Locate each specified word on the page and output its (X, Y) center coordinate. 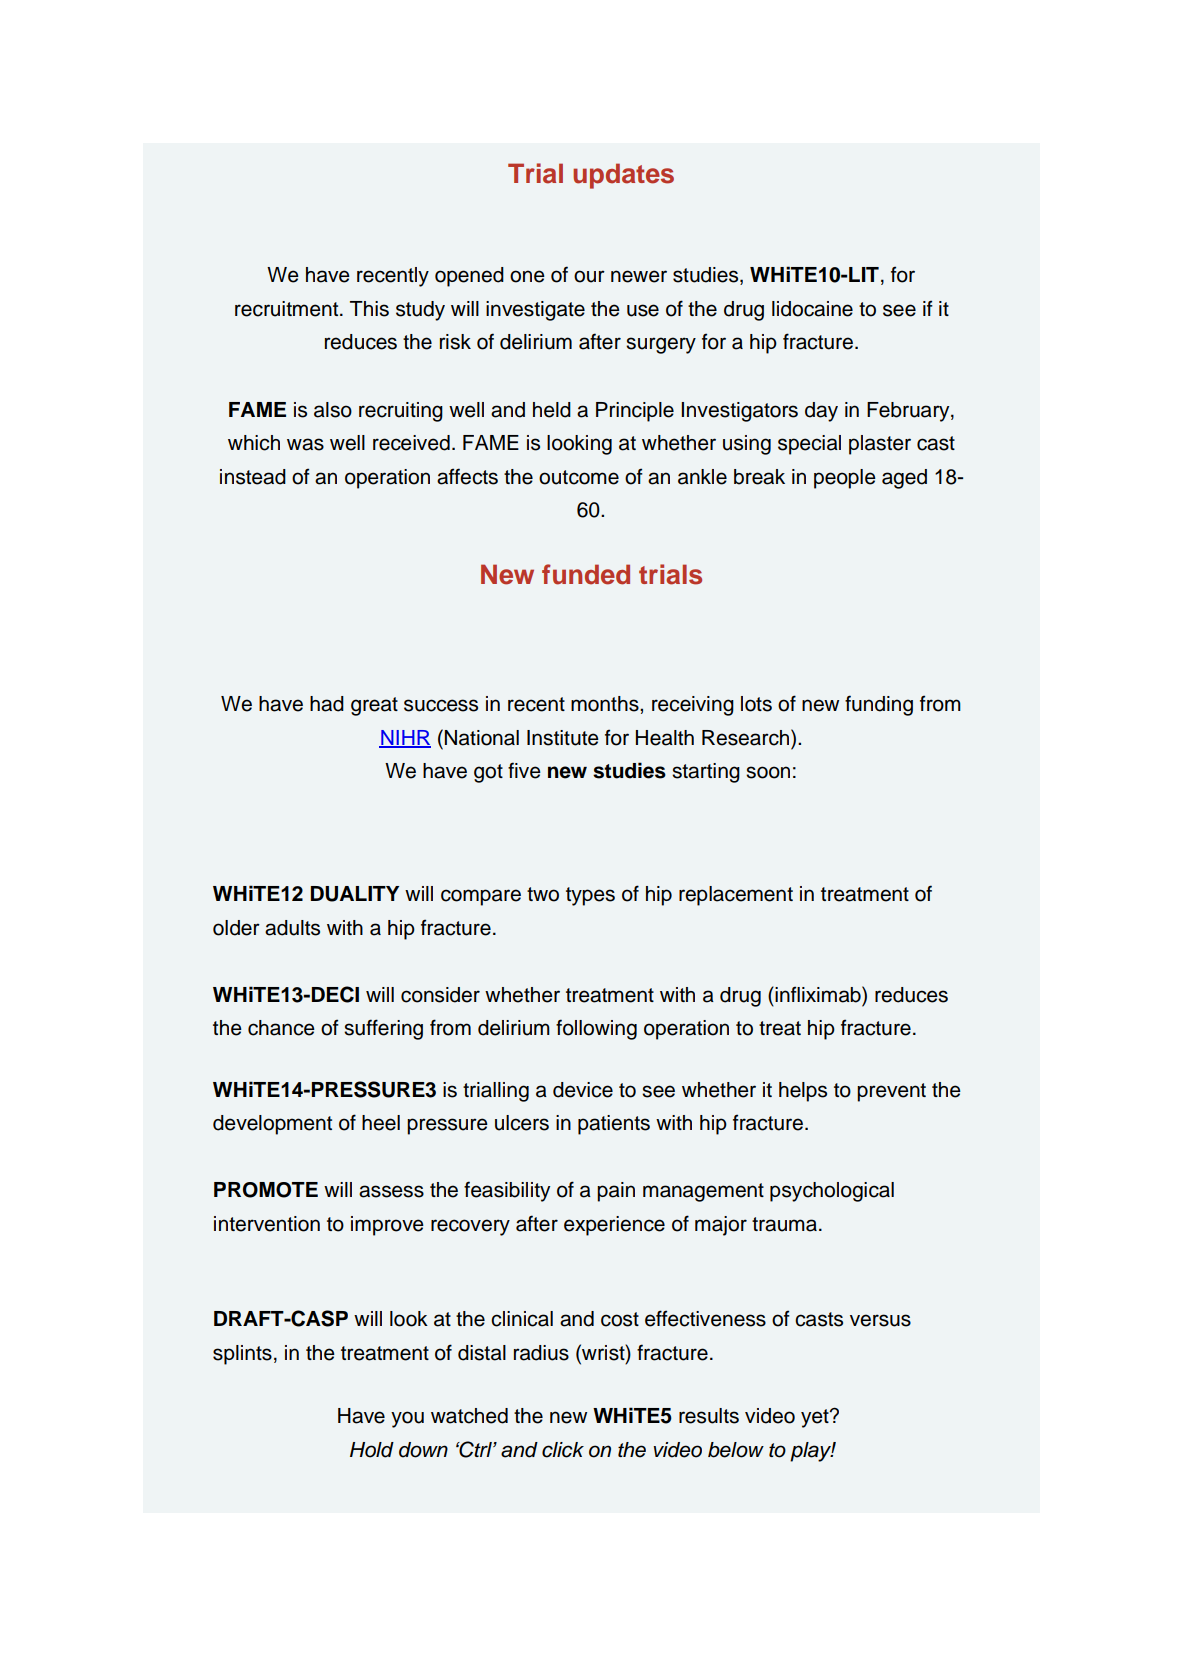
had (327, 704)
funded (586, 574)
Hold (372, 1450)
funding (879, 705)
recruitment (288, 309)
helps (803, 1092)
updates (623, 176)
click (563, 1450)
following (596, 1029)
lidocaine (812, 309)
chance (281, 1028)
